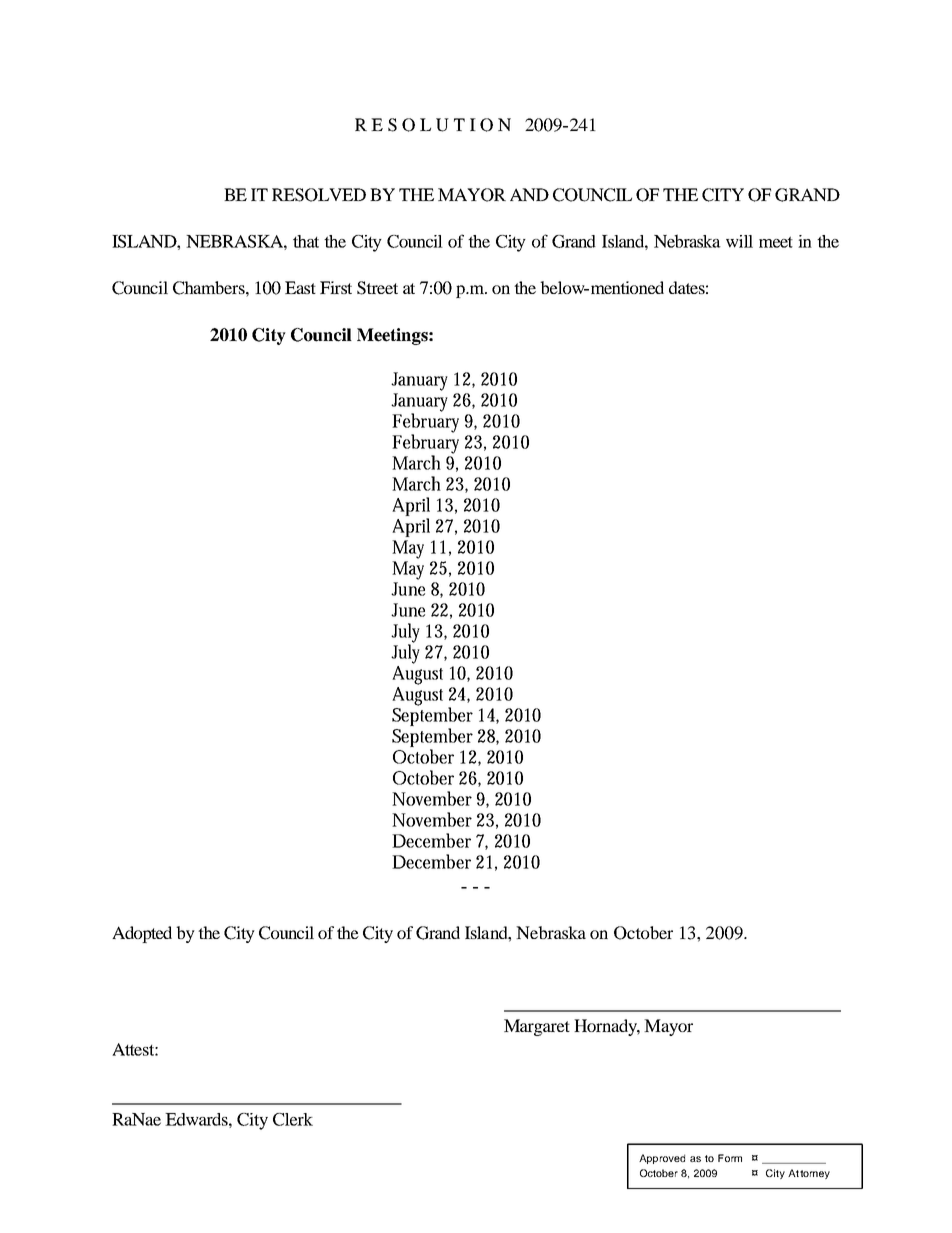  I want to click on will, so click(739, 241).
